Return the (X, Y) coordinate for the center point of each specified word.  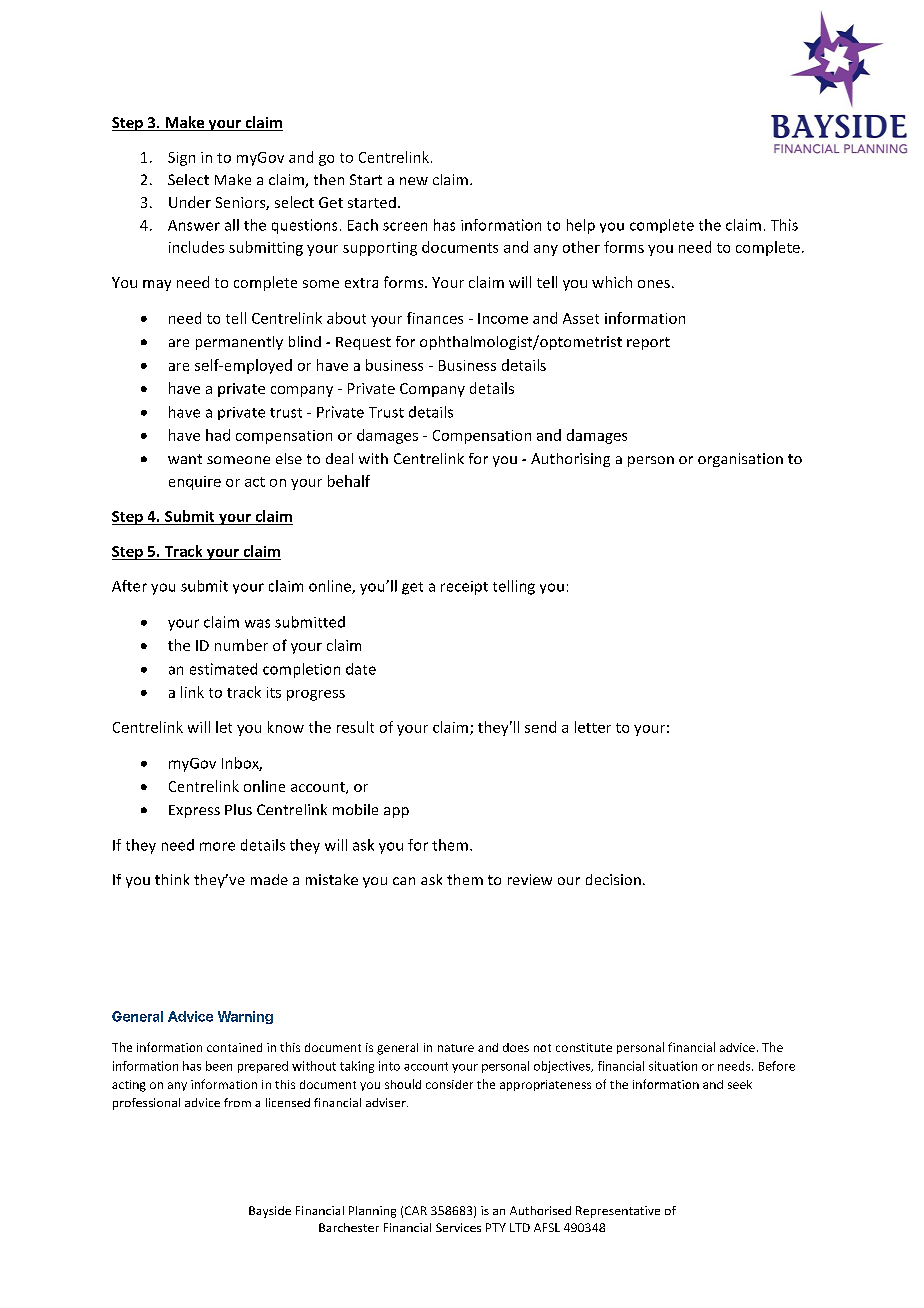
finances (435, 318)
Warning (245, 1017)
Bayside (270, 1212)
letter (593, 727)
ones (654, 284)
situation (673, 1066)
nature (456, 1048)
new (414, 181)
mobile (355, 809)
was (257, 623)
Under (190, 202)
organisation (740, 460)
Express (194, 811)
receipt (464, 588)
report (648, 343)
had (218, 435)
